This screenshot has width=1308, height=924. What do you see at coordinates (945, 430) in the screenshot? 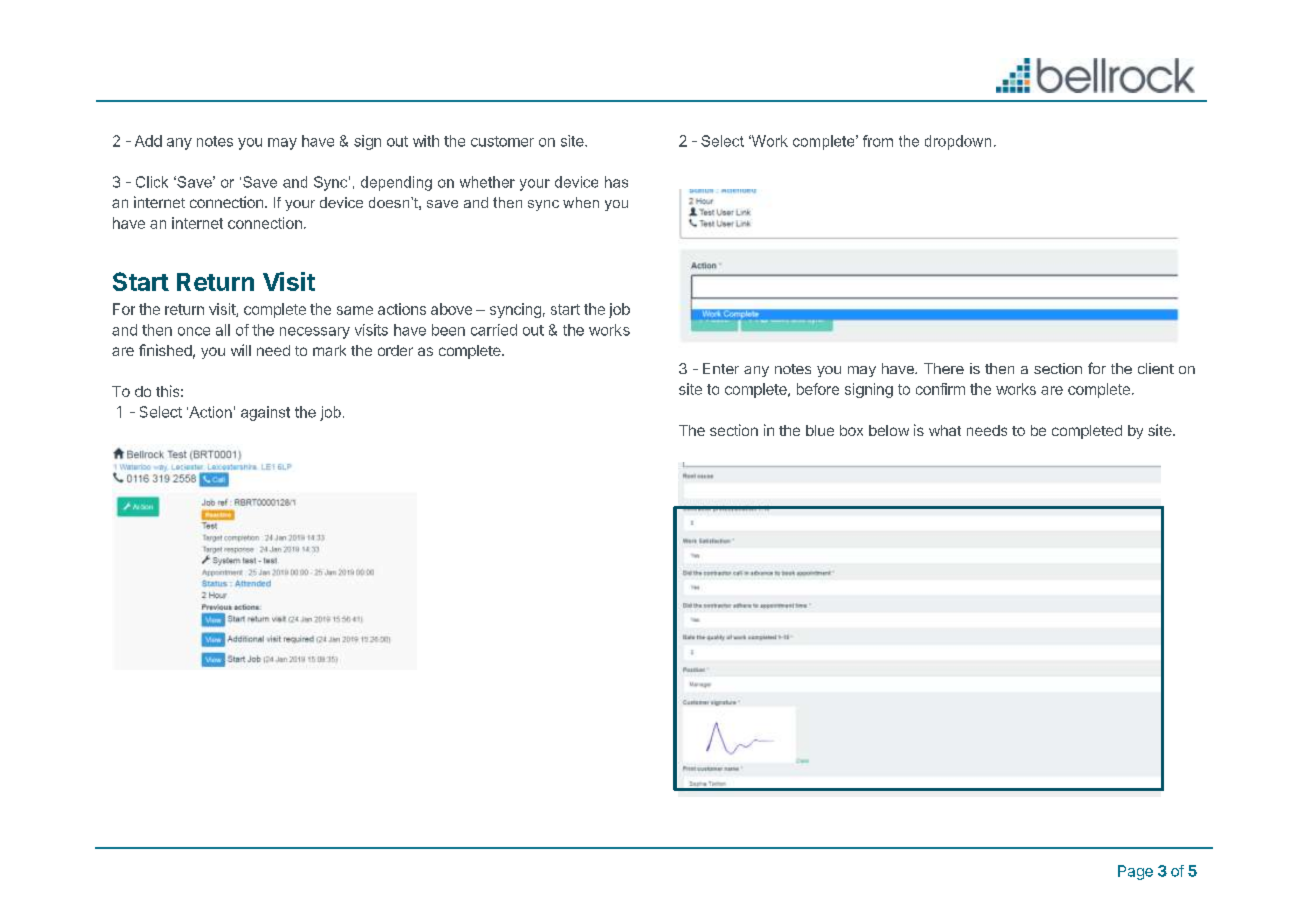
I see `what` at bounding box center [945, 430].
